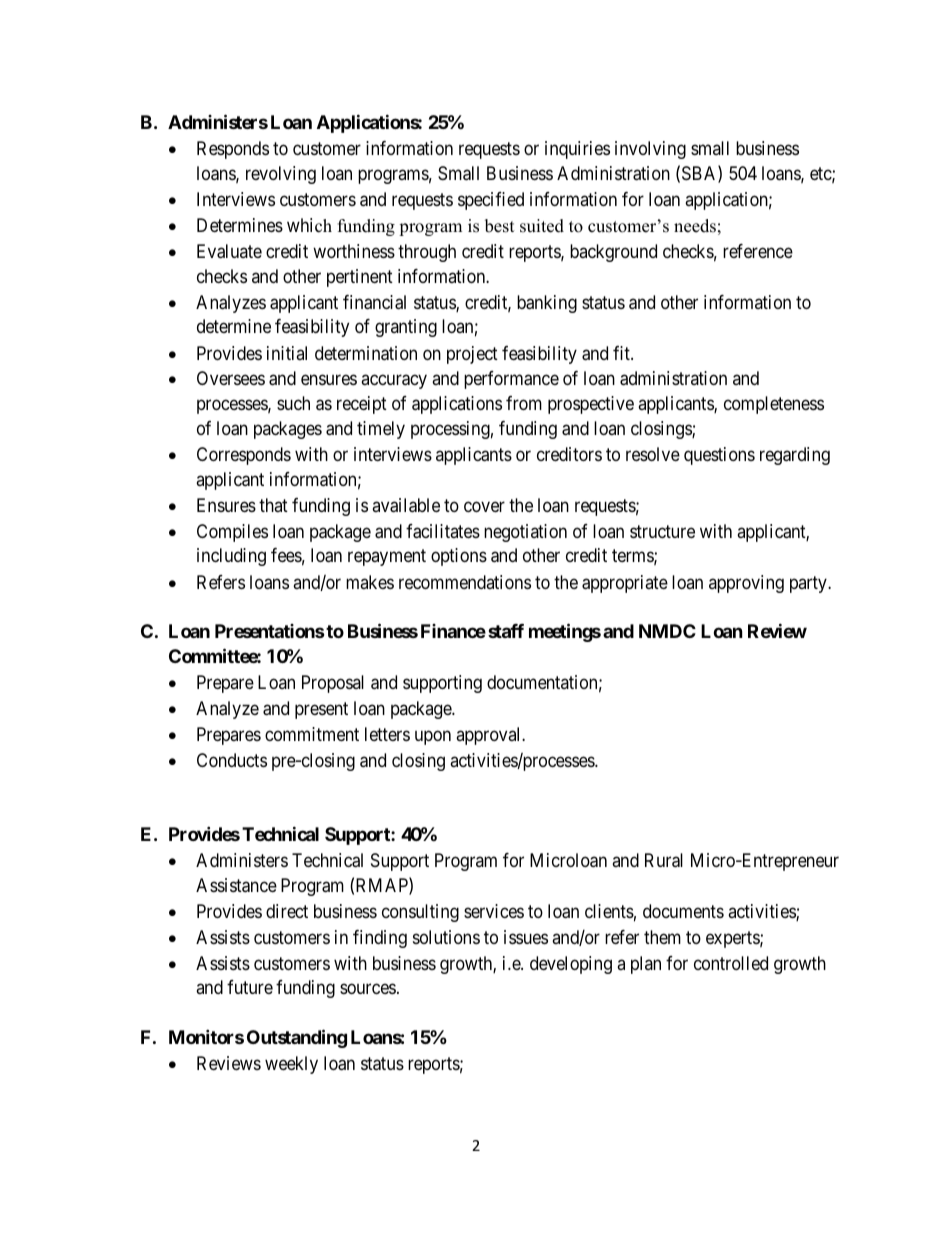 This screenshot has height=1233, width=952. I want to click on involving, so click(650, 150).
